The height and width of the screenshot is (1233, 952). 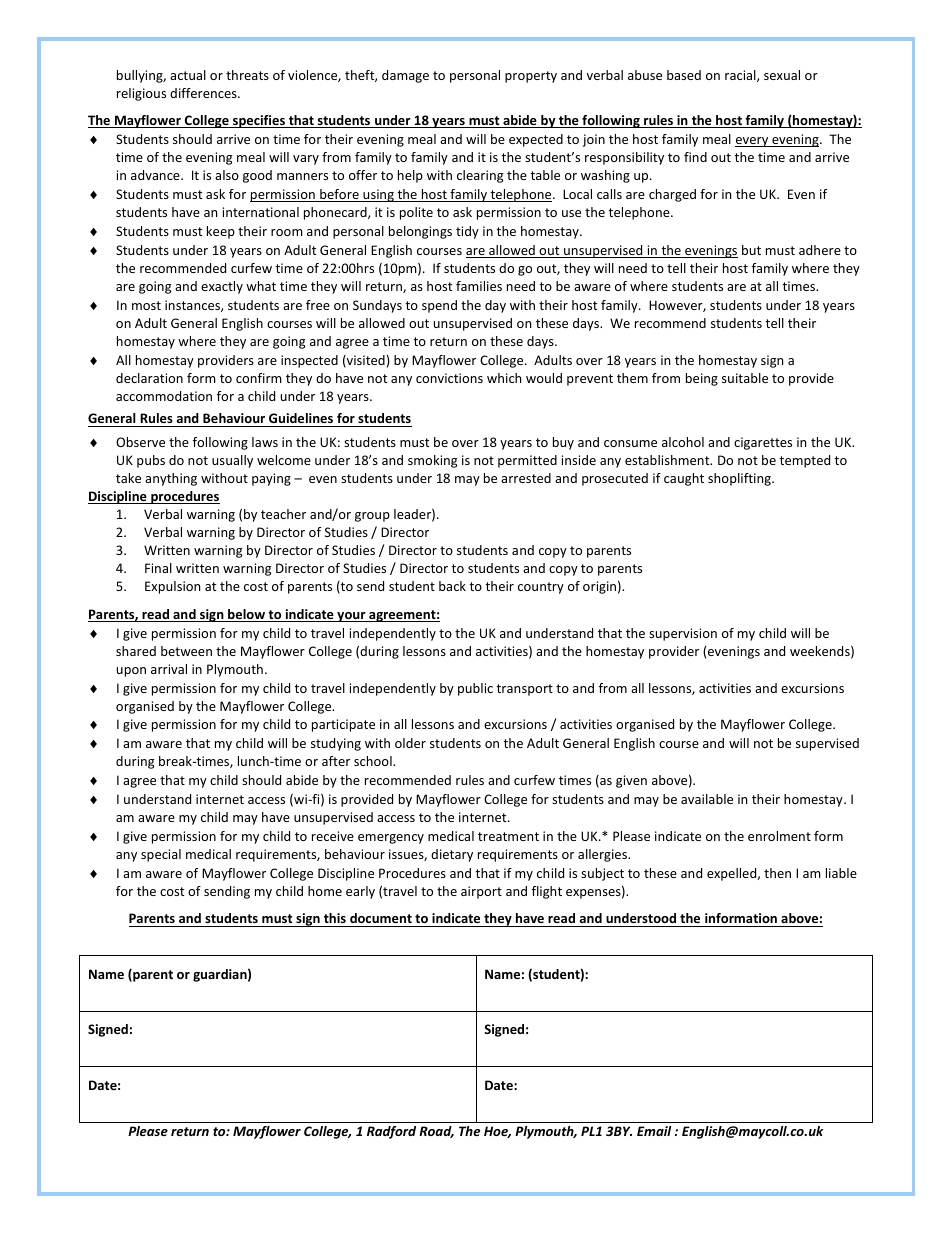 I want to click on differences, so click(x=204, y=93).
